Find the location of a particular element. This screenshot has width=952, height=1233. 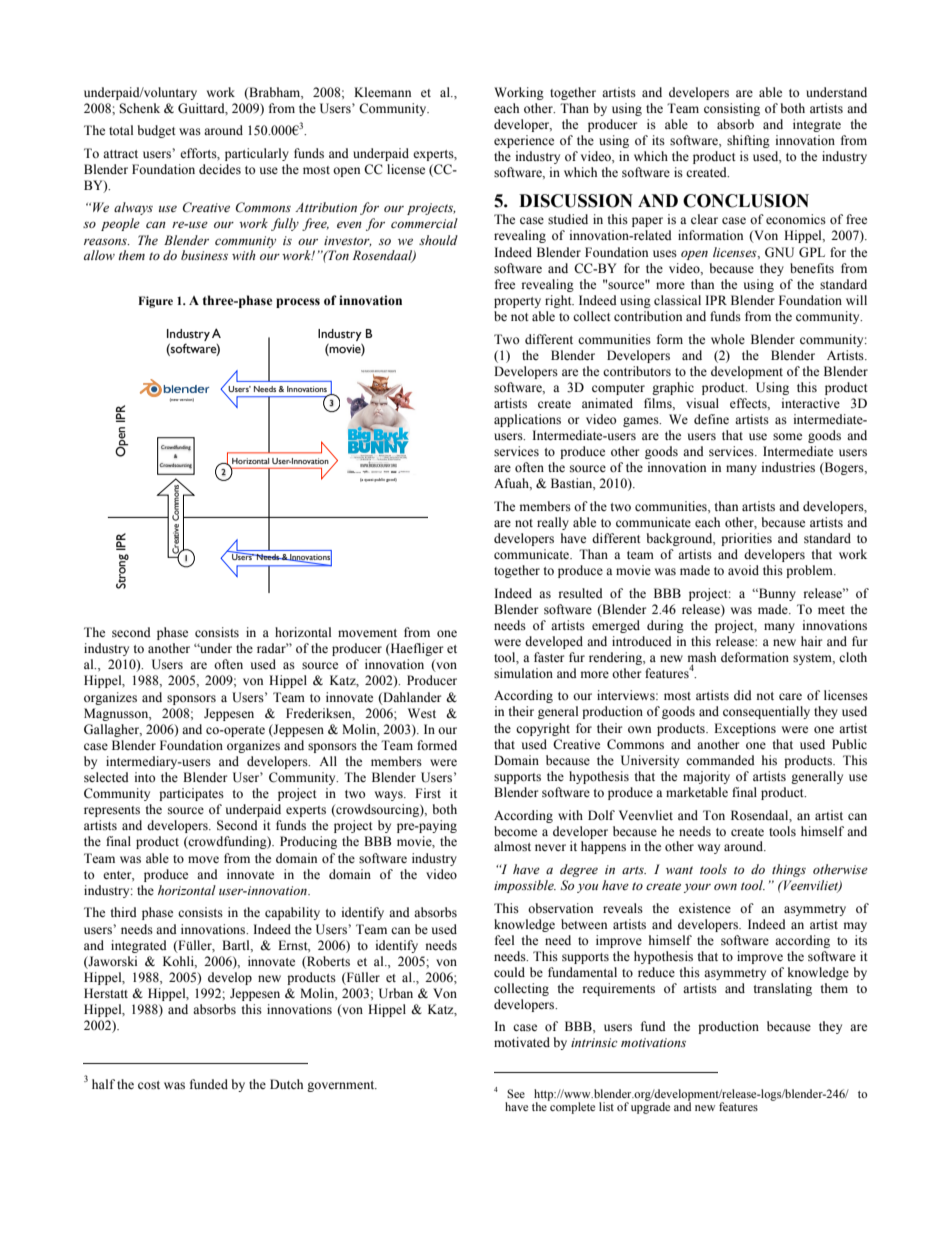

really is located at coordinates (553, 523).
